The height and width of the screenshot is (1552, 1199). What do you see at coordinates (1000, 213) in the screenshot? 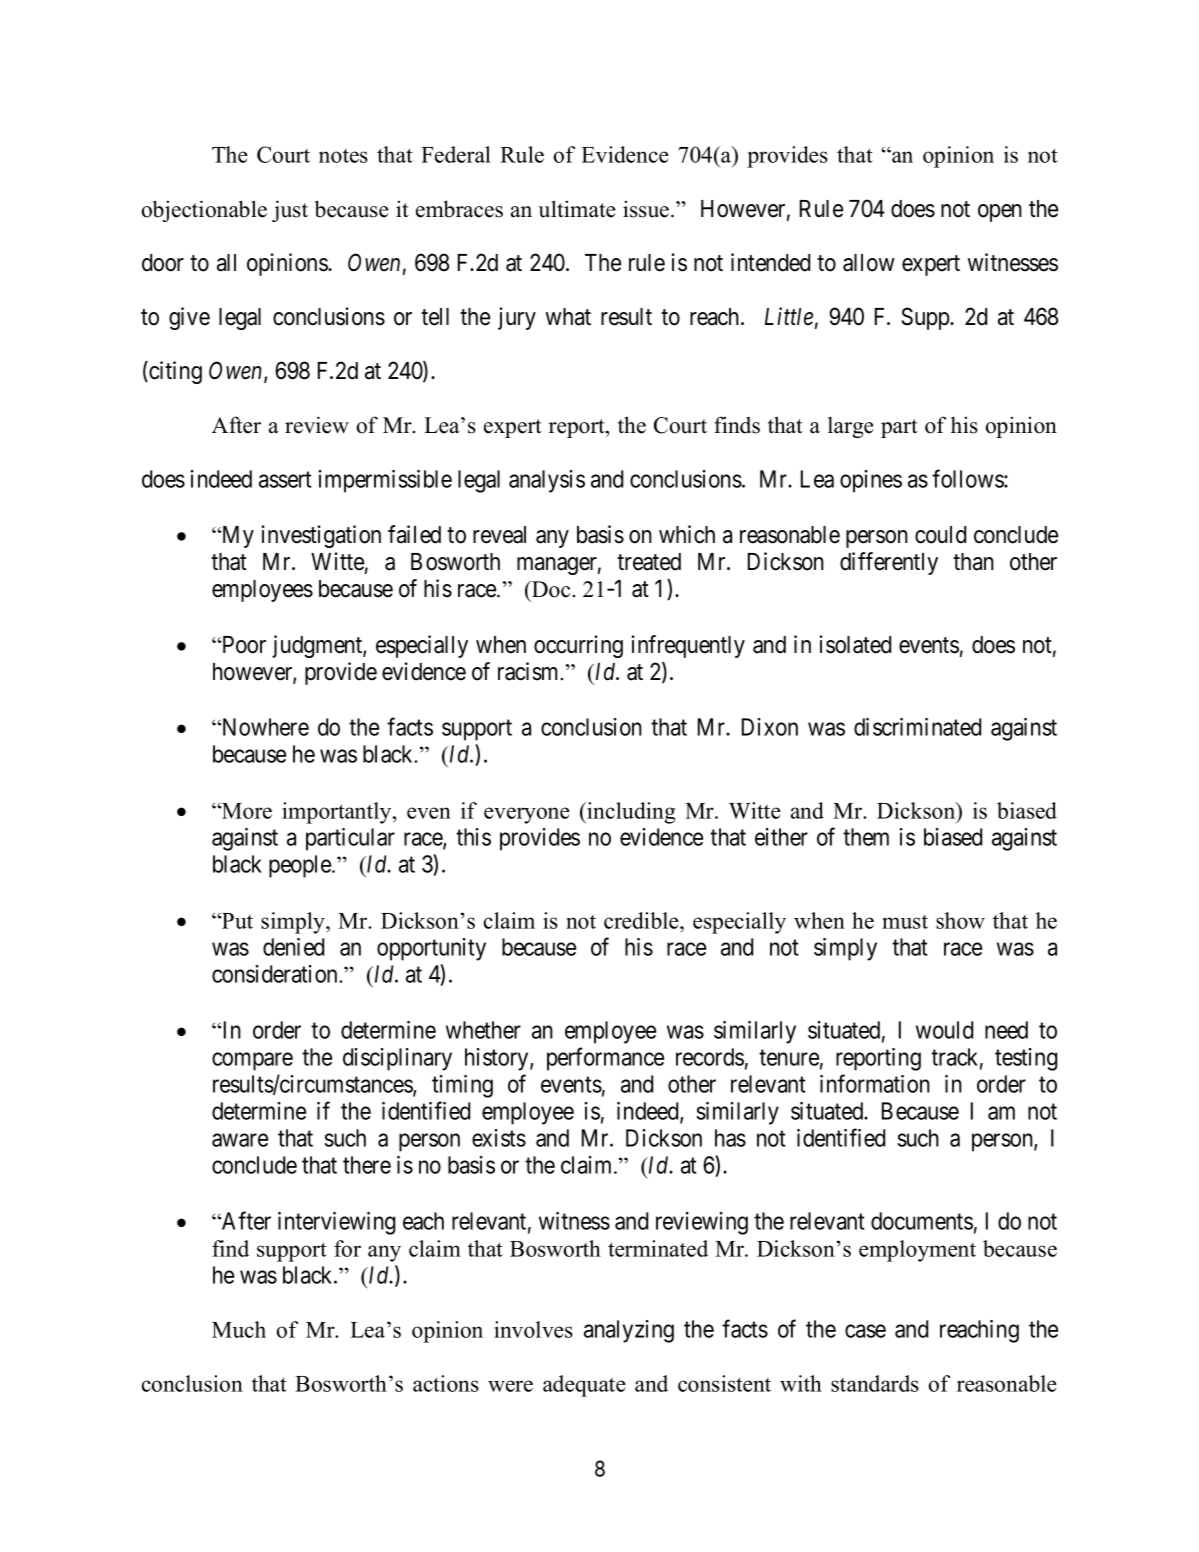
I see `open` at bounding box center [1000, 213].
